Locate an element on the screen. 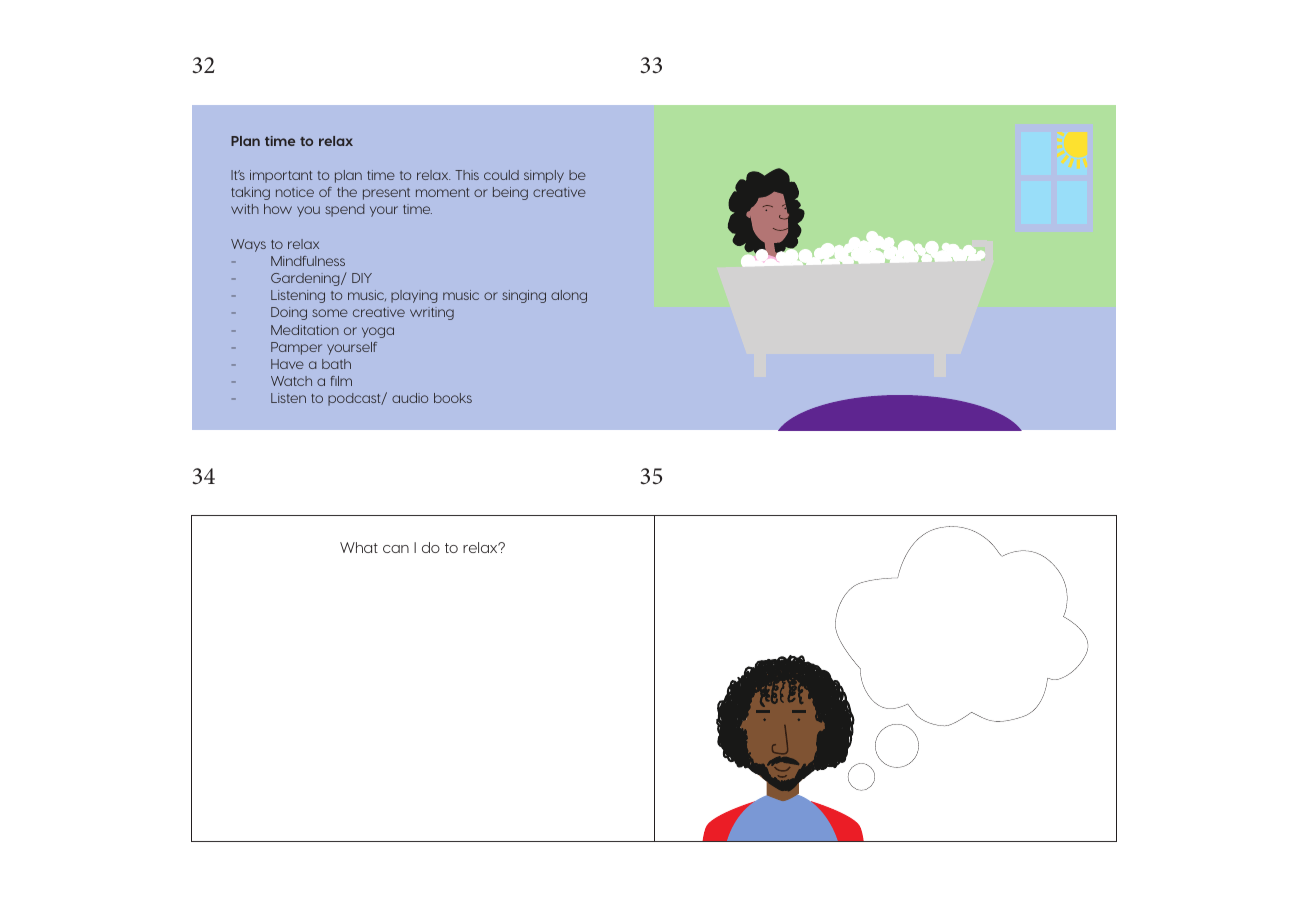 This screenshot has width=1308, height=924. Have is located at coordinates (287, 364).
